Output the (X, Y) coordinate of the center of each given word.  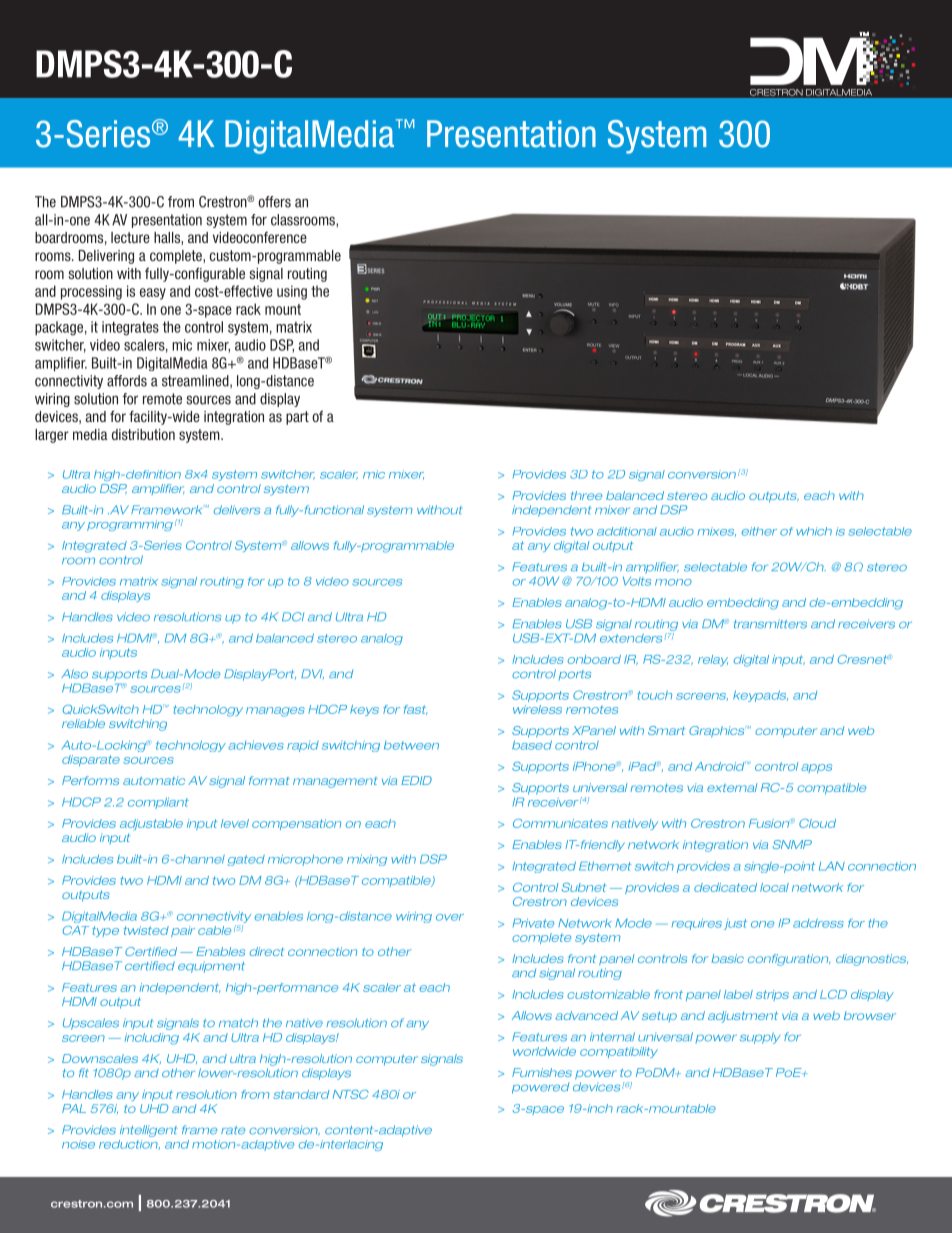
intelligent (149, 1131)
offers (274, 202)
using (292, 292)
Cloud (817, 823)
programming (130, 525)
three (586, 495)
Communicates (560, 823)
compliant (158, 803)
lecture (130, 237)
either (759, 531)
